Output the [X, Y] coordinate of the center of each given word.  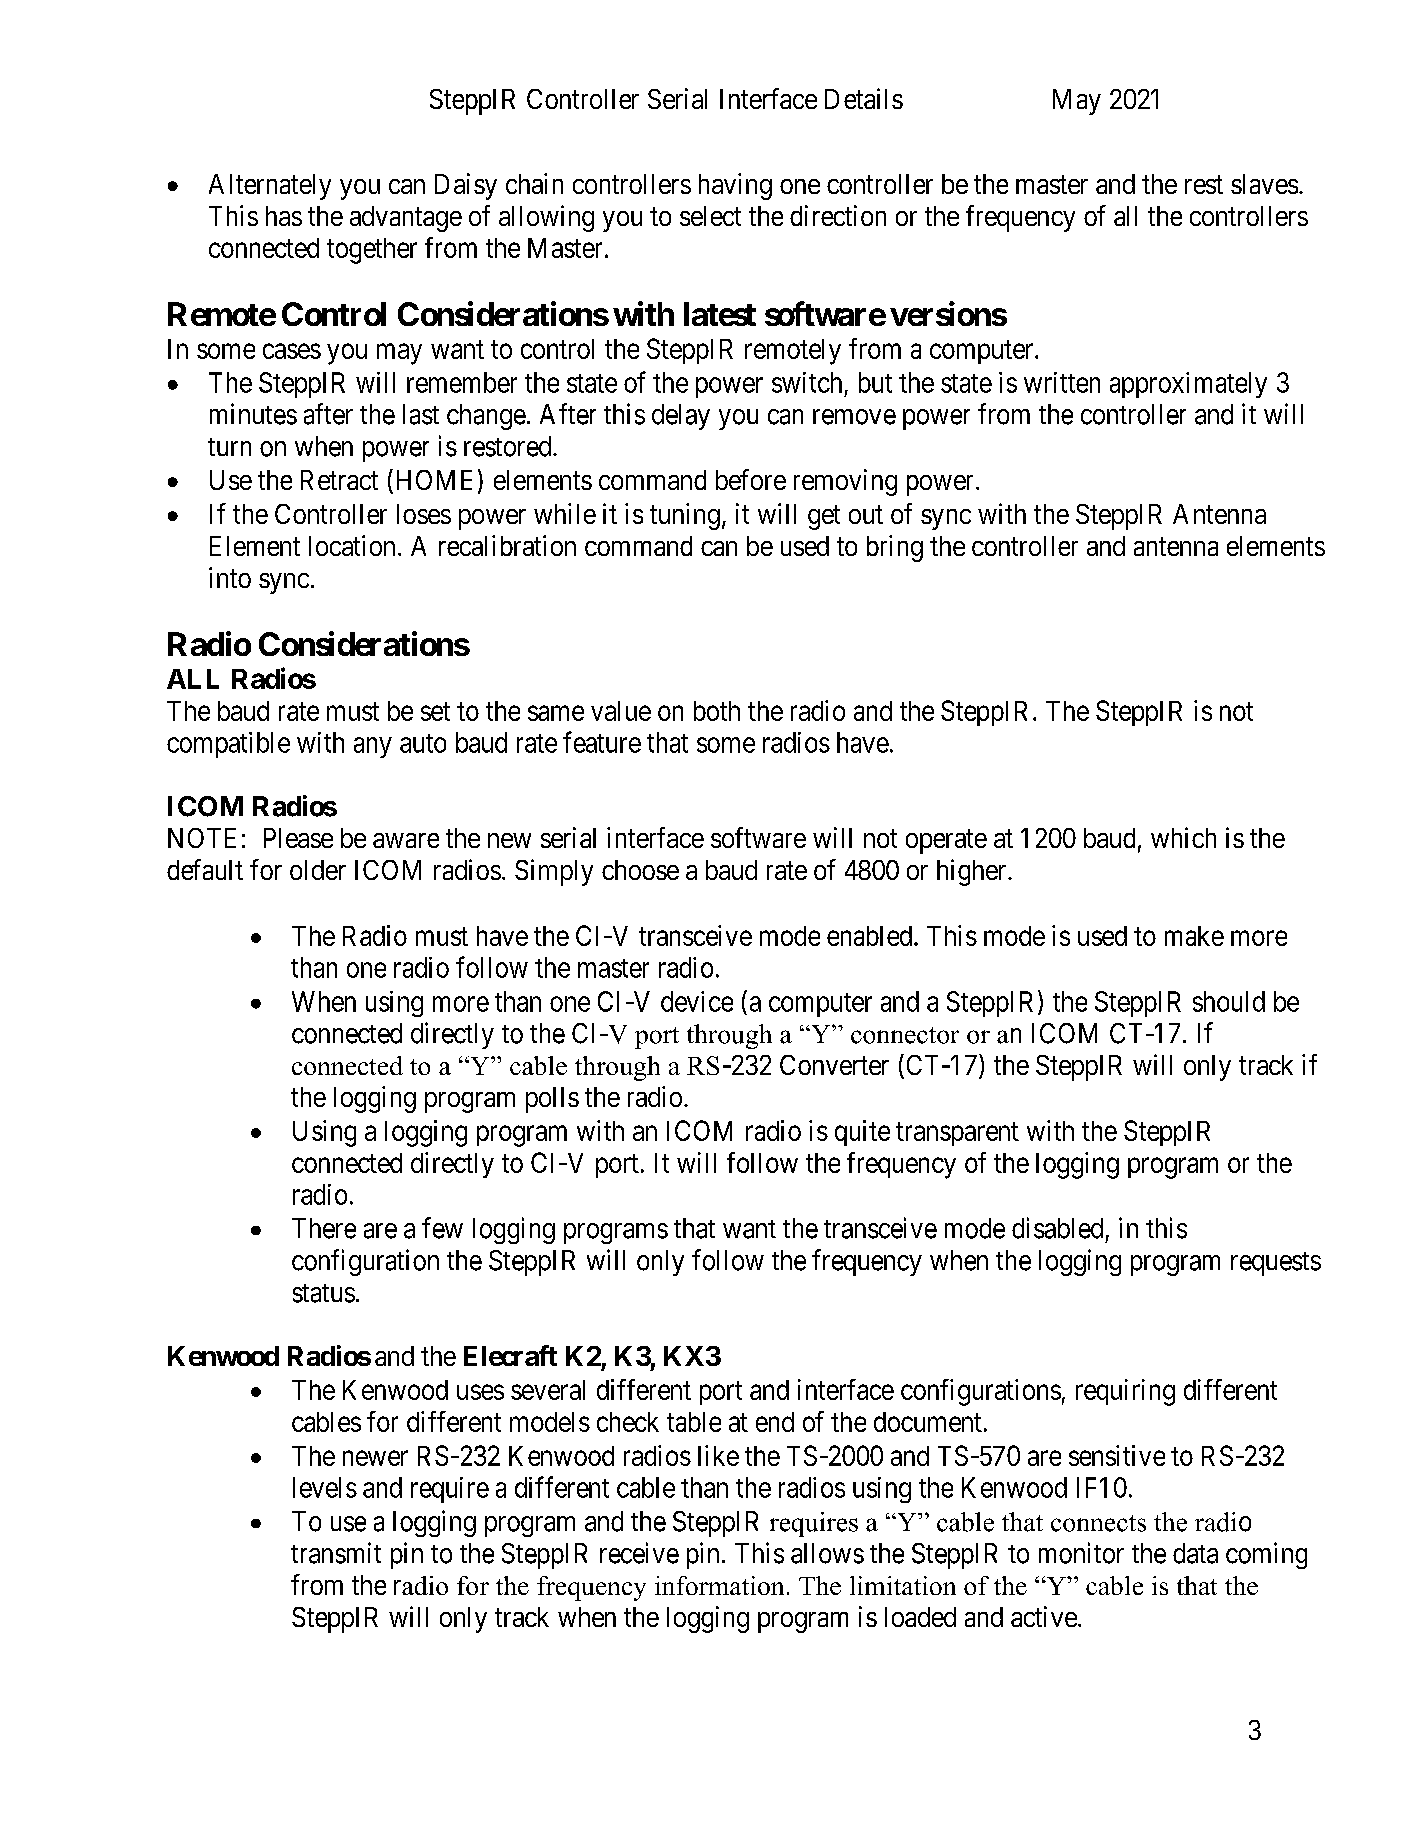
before [751, 479]
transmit [336, 1553]
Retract [339, 480]
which [1183, 837]
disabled [1057, 1228]
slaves [1264, 184]
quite [862, 1133]
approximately [1188, 385]
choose [640, 870]
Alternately [270, 187]
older [318, 870]
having [735, 186]
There [324, 1228]
